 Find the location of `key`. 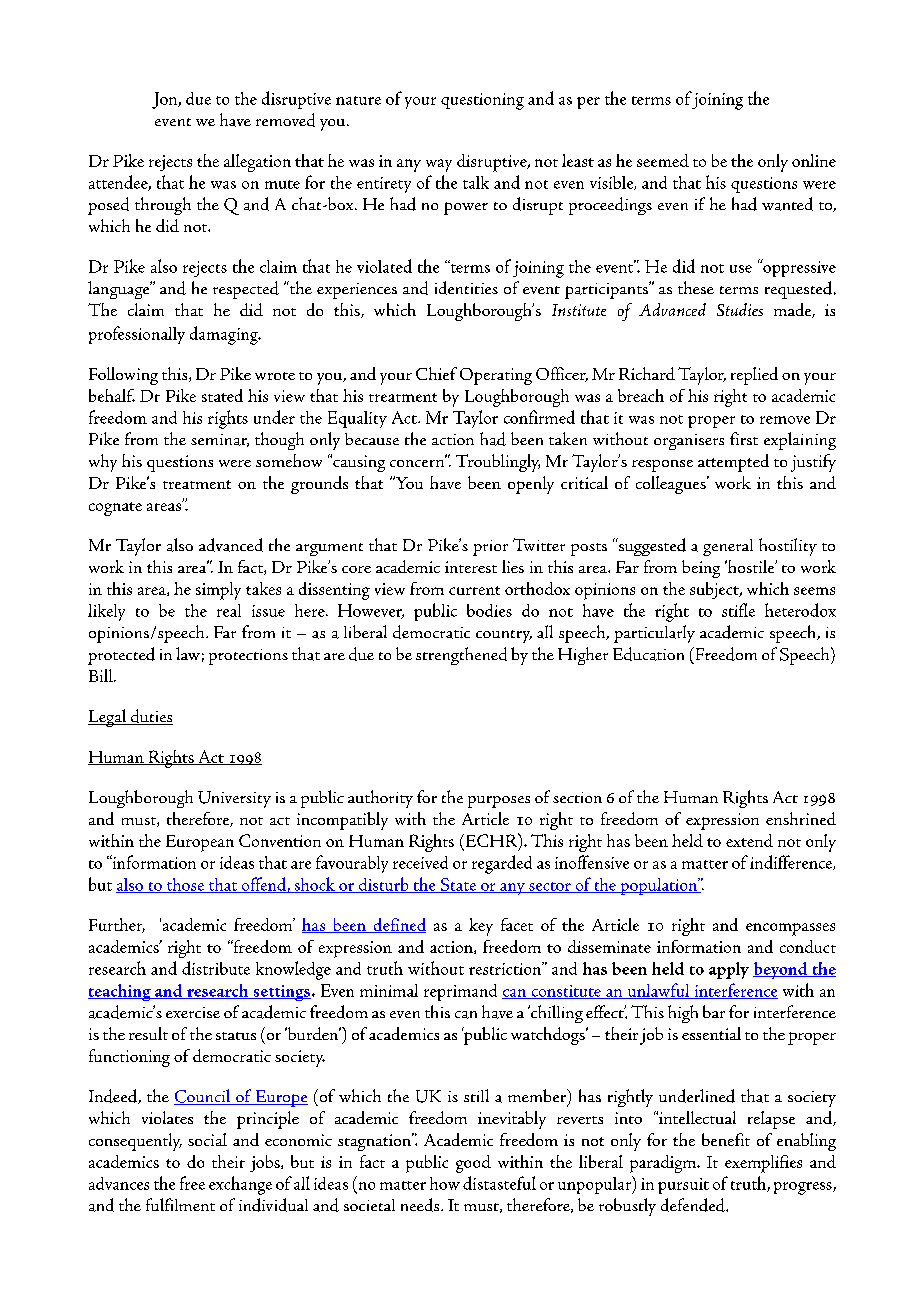

key is located at coordinates (481, 927).
